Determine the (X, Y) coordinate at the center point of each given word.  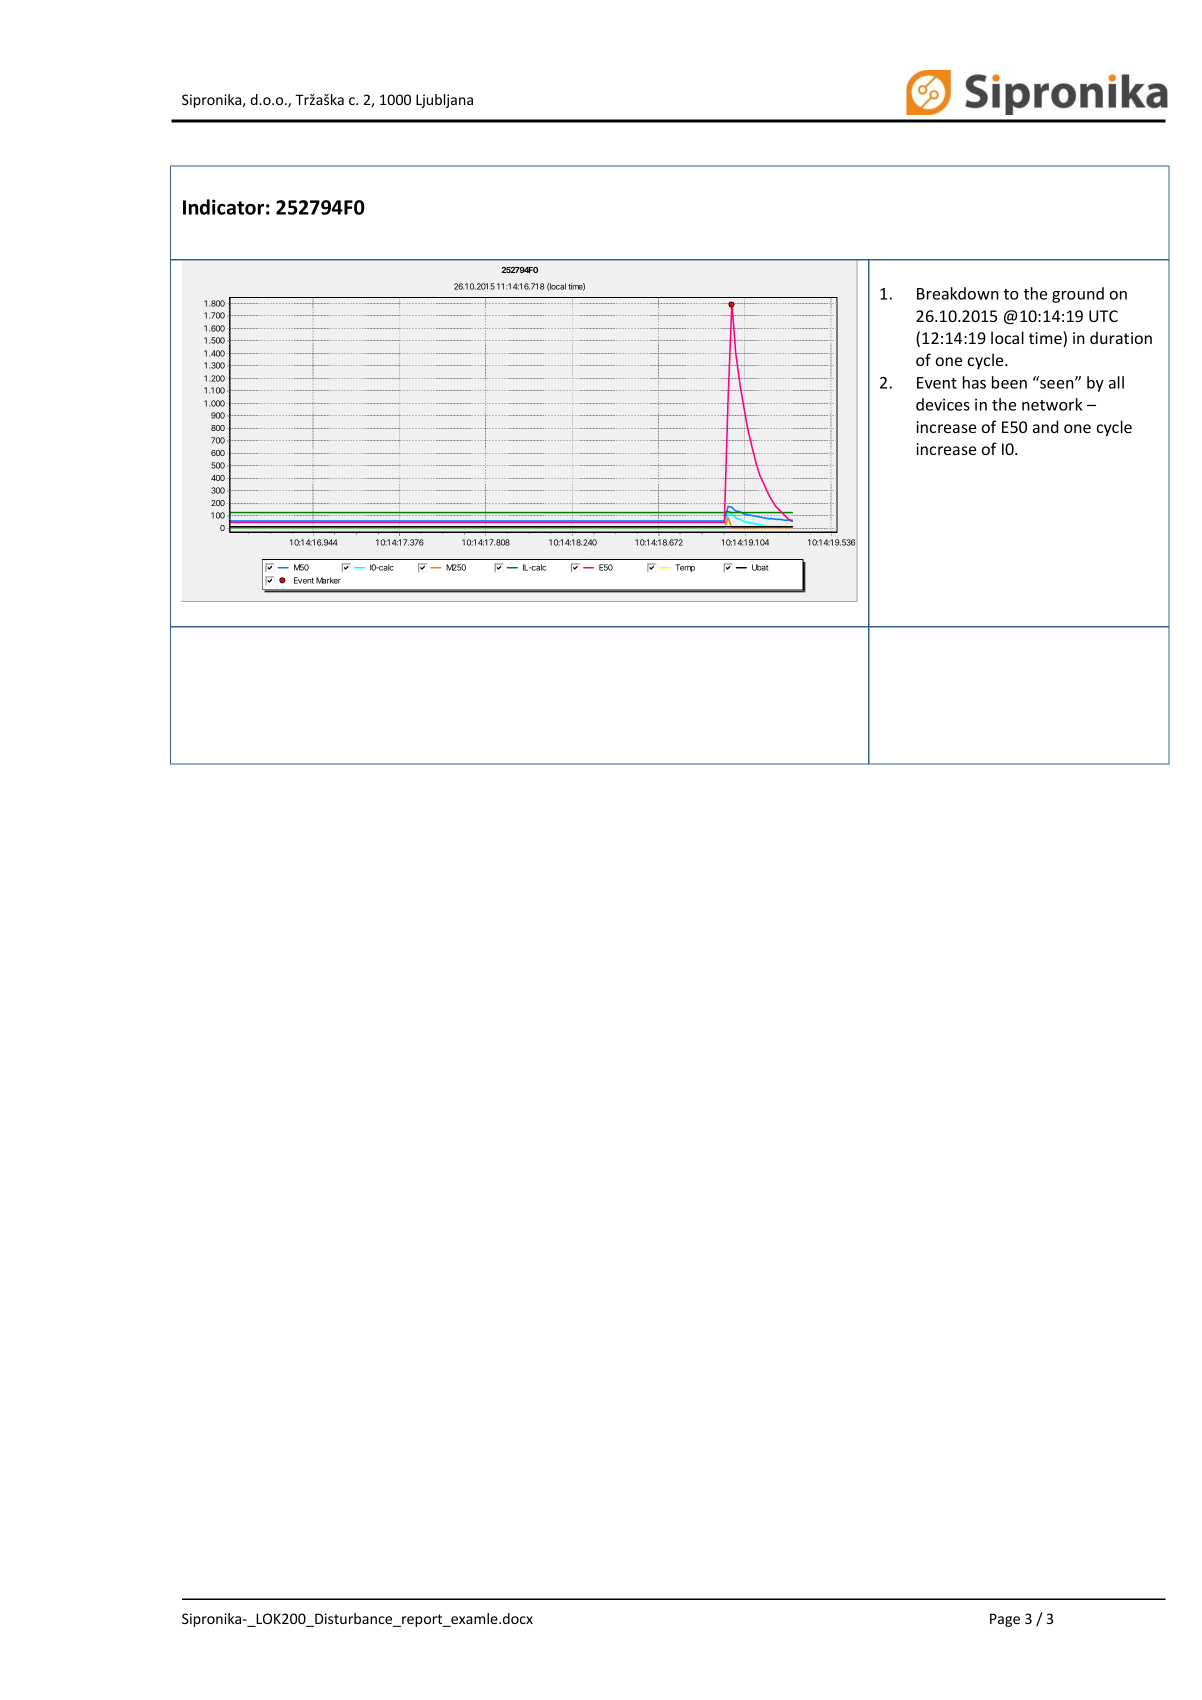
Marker (328, 580)
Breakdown (958, 293)
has (974, 382)
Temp (685, 568)
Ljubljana (444, 101)
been (1009, 382)
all (1116, 382)
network (1052, 404)
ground (1078, 295)
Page (1005, 1620)
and (1046, 426)
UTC (1103, 316)
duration (1121, 337)
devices (943, 404)
